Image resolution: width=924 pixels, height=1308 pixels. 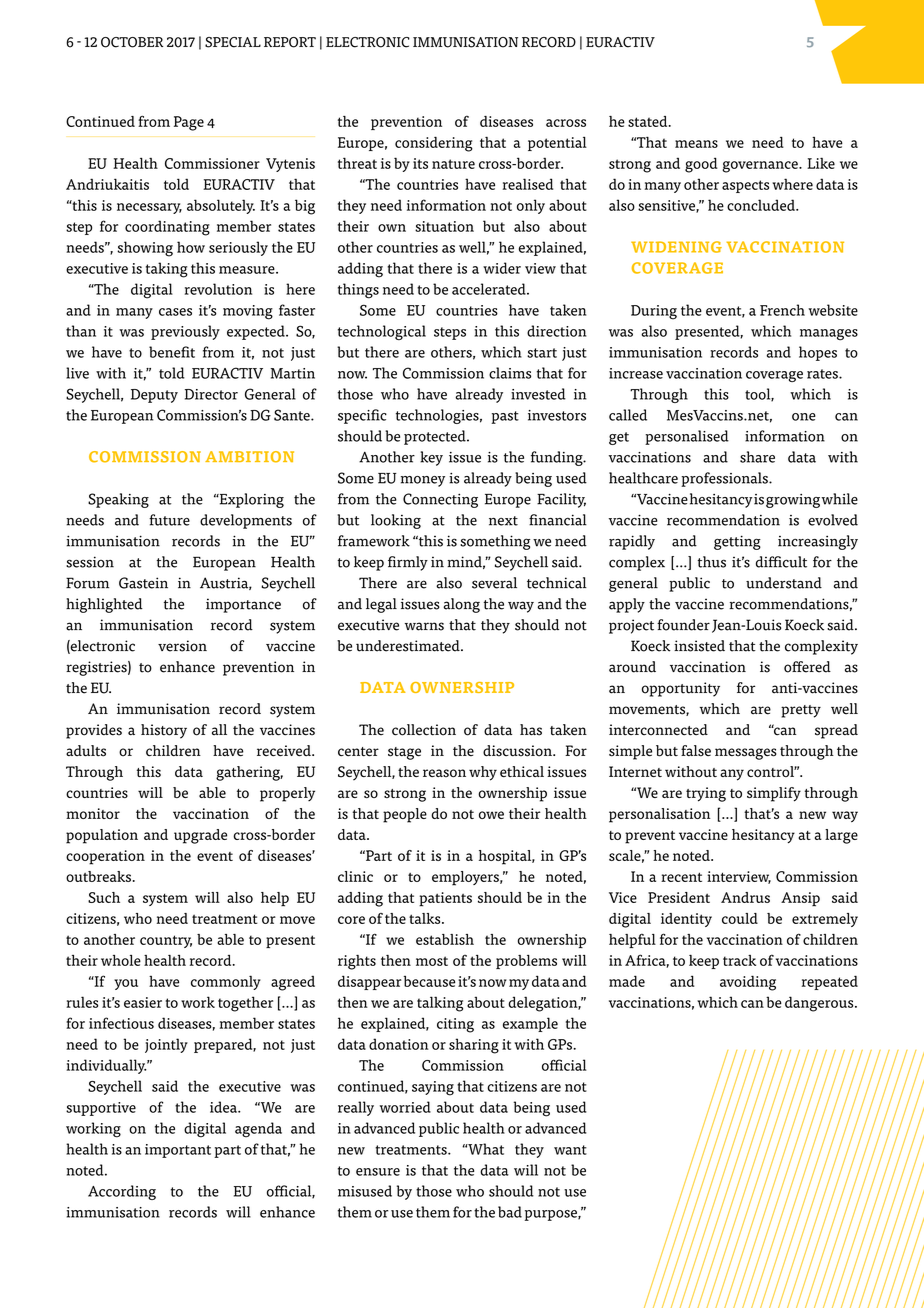 I want to click on means, so click(x=696, y=144).
